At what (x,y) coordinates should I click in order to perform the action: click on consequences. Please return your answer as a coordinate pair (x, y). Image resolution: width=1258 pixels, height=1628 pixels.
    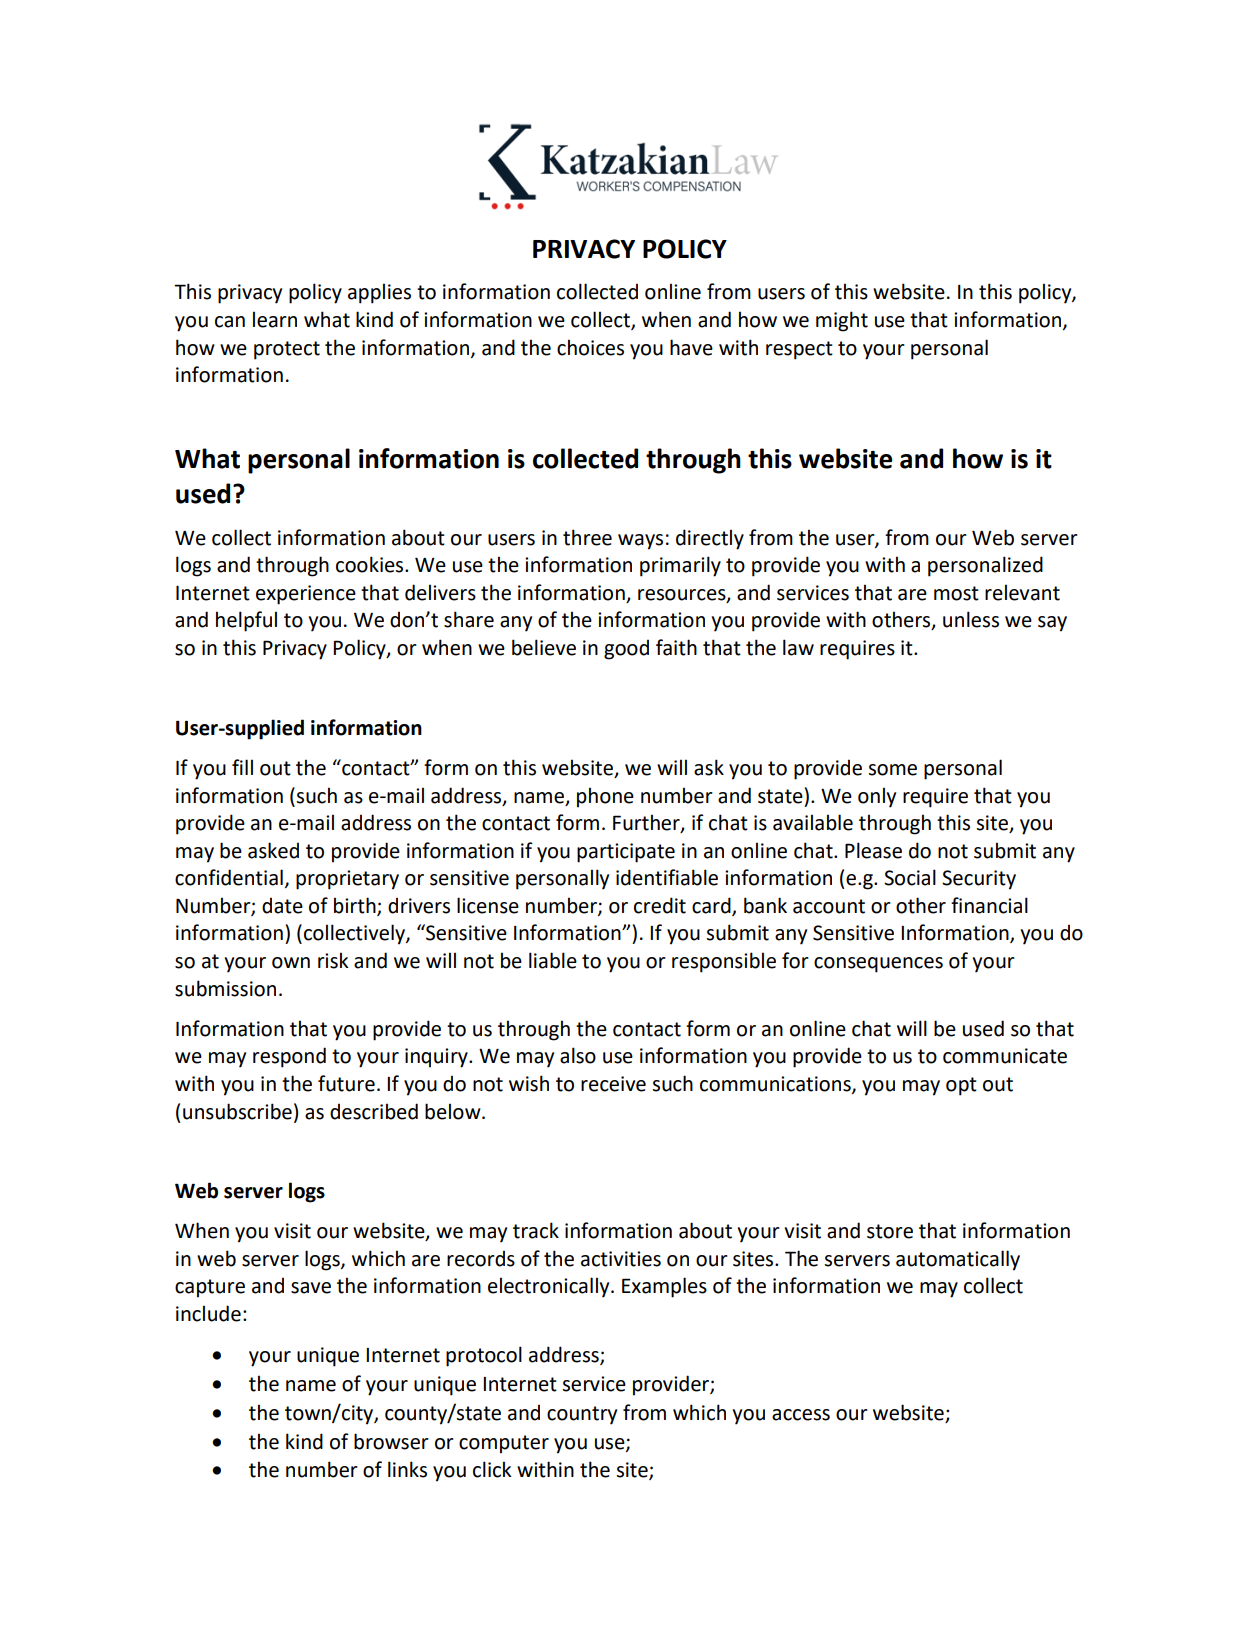
    Looking at the image, I should click on (878, 965).
